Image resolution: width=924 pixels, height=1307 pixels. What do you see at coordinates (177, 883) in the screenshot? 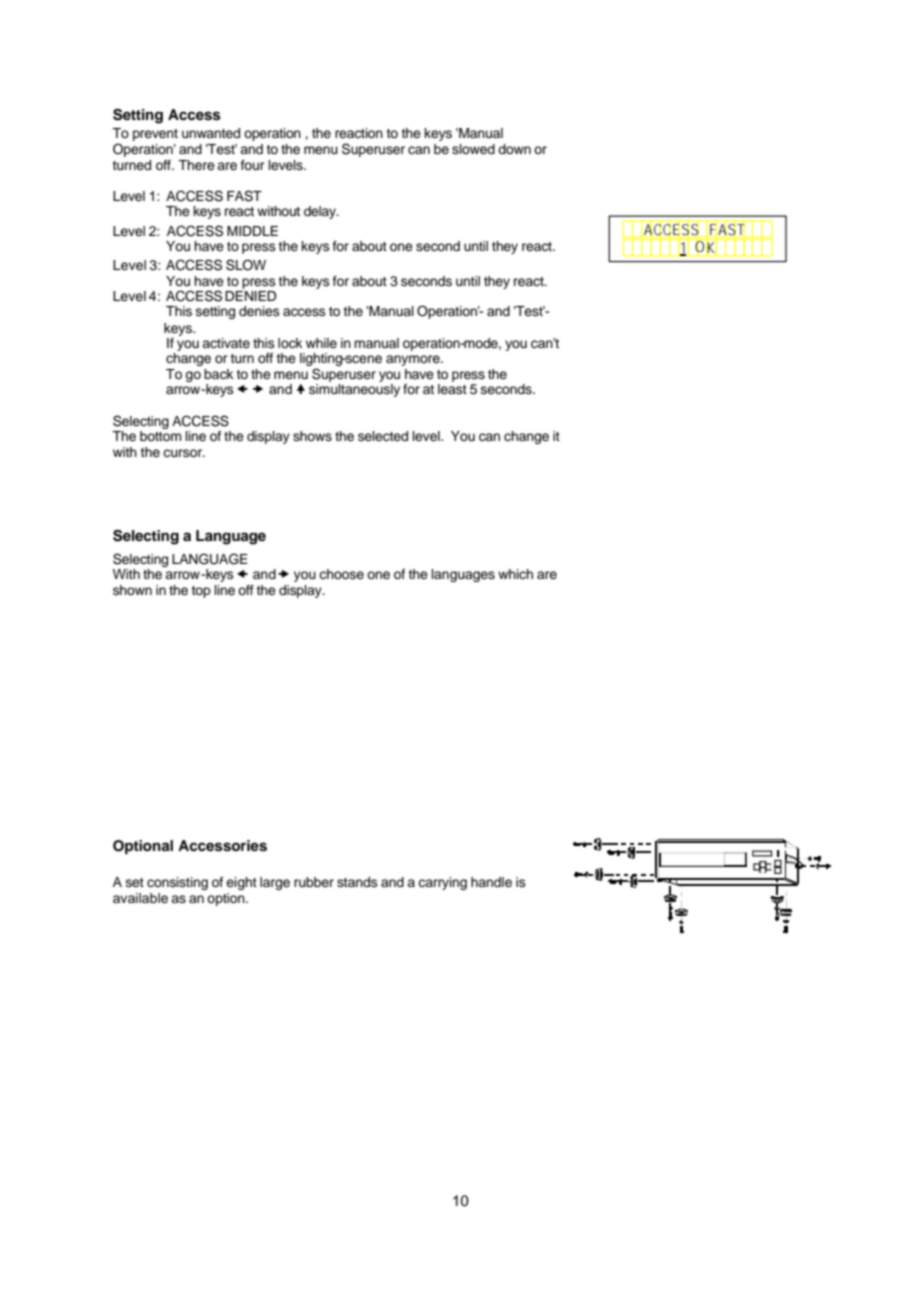
I see `consisting` at bounding box center [177, 883].
